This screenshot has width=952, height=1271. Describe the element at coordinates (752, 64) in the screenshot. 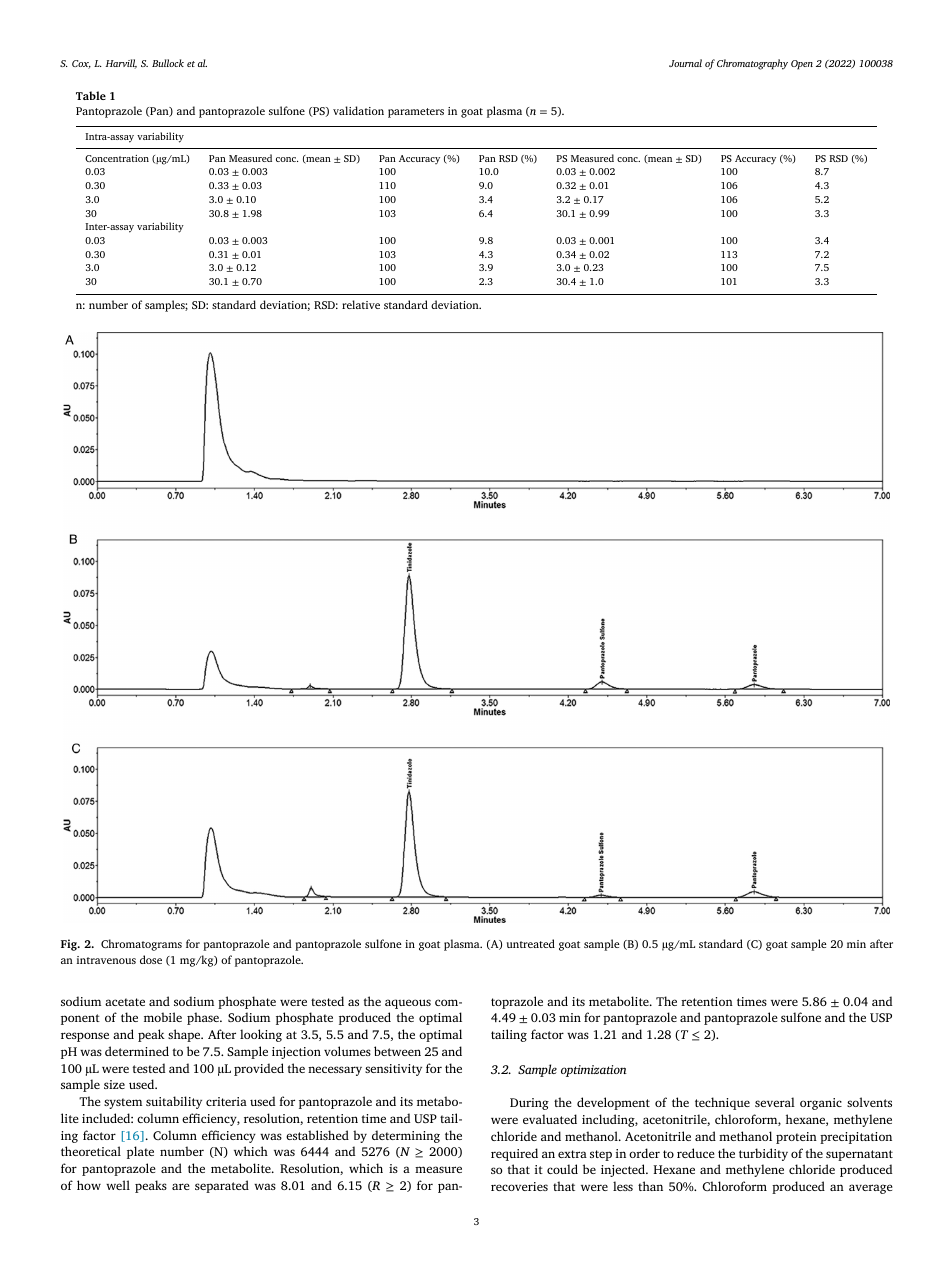

I see `Chromatography` at that location.
